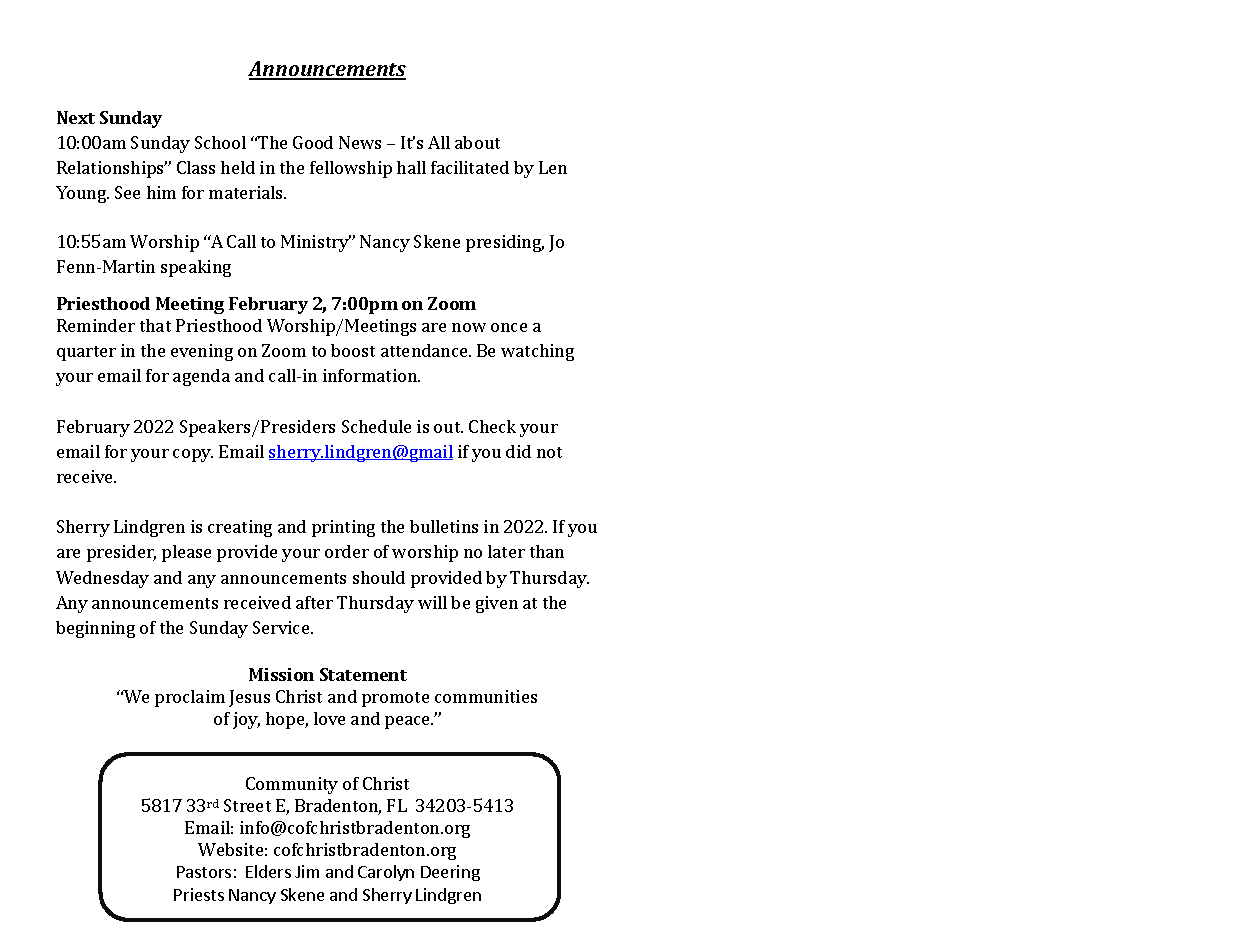 The width and height of the page is (1233, 952). What do you see at coordinates (477, 142) in the page?
I see `about` at bounding box center [477, 142].
